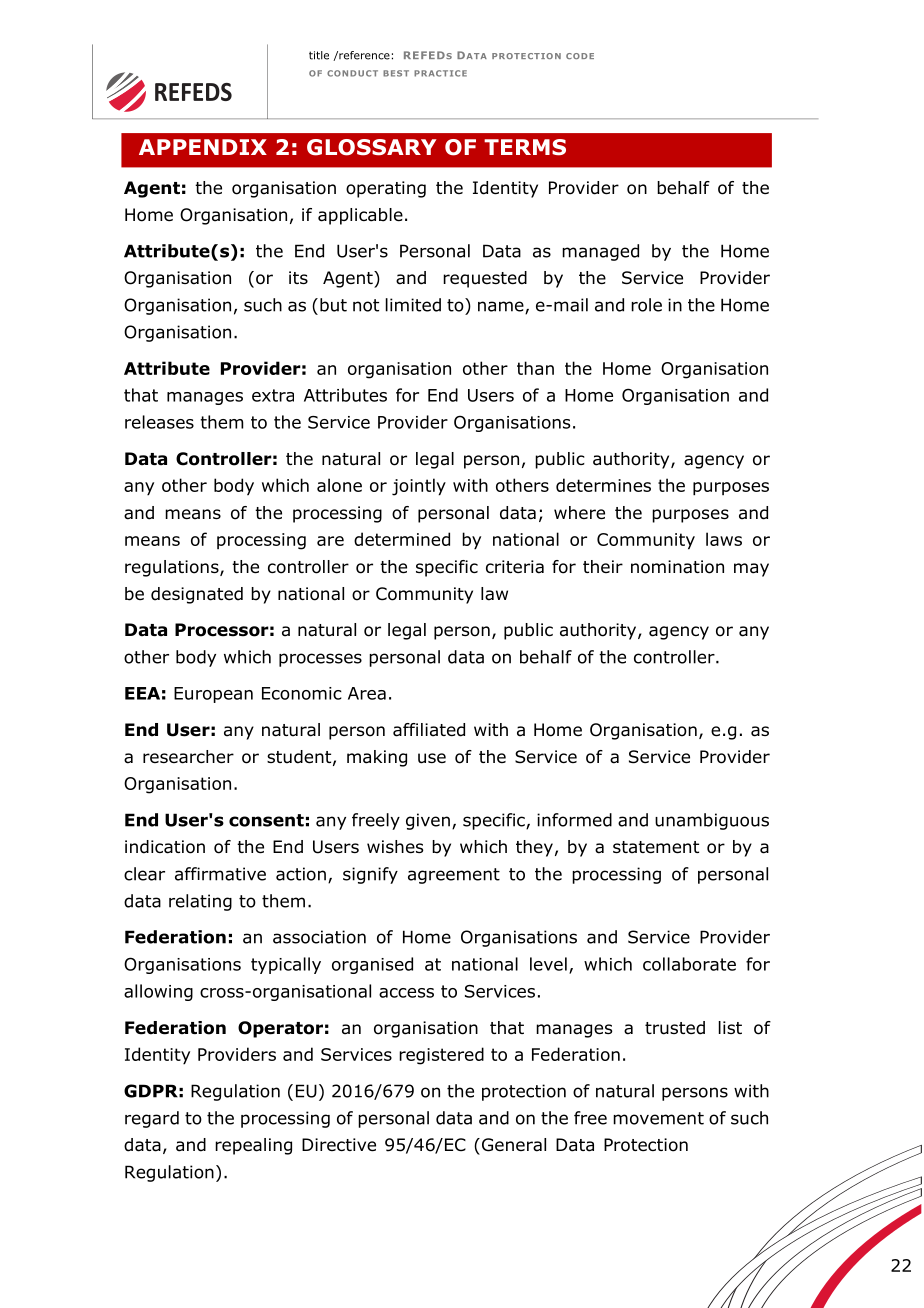  I want to click on repealing, so click(253, 1146).
